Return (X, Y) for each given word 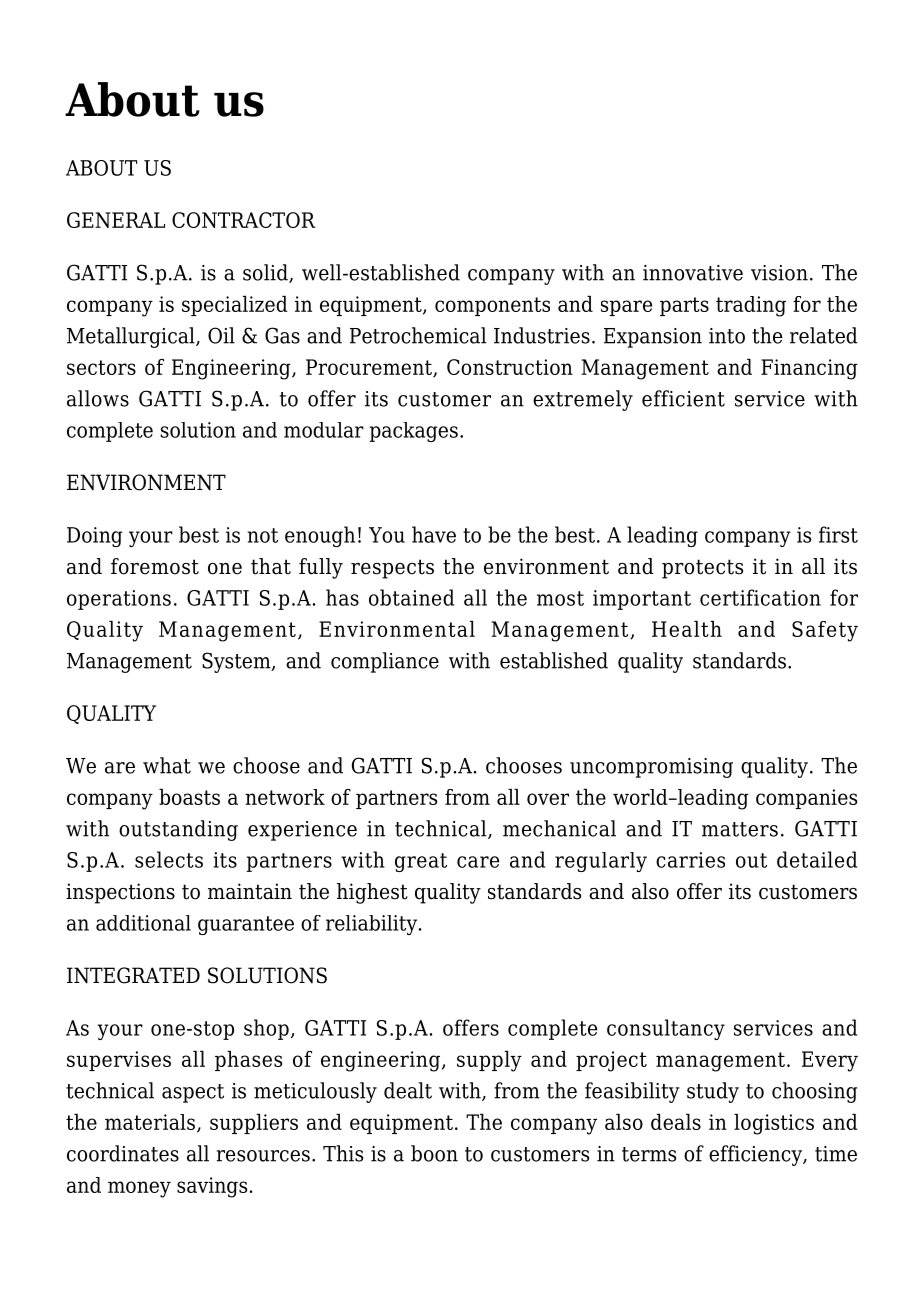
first (838, 534)
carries (690, 860)
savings (212, 1187)
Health (687, 629)
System (237, 662)
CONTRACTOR (244, 220)
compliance (385, 662)
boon (434, 1153)
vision (779, 273)
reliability (371, 925)
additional (143, 923)
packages (414, 432)
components (492, 306)
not (262, 535)
